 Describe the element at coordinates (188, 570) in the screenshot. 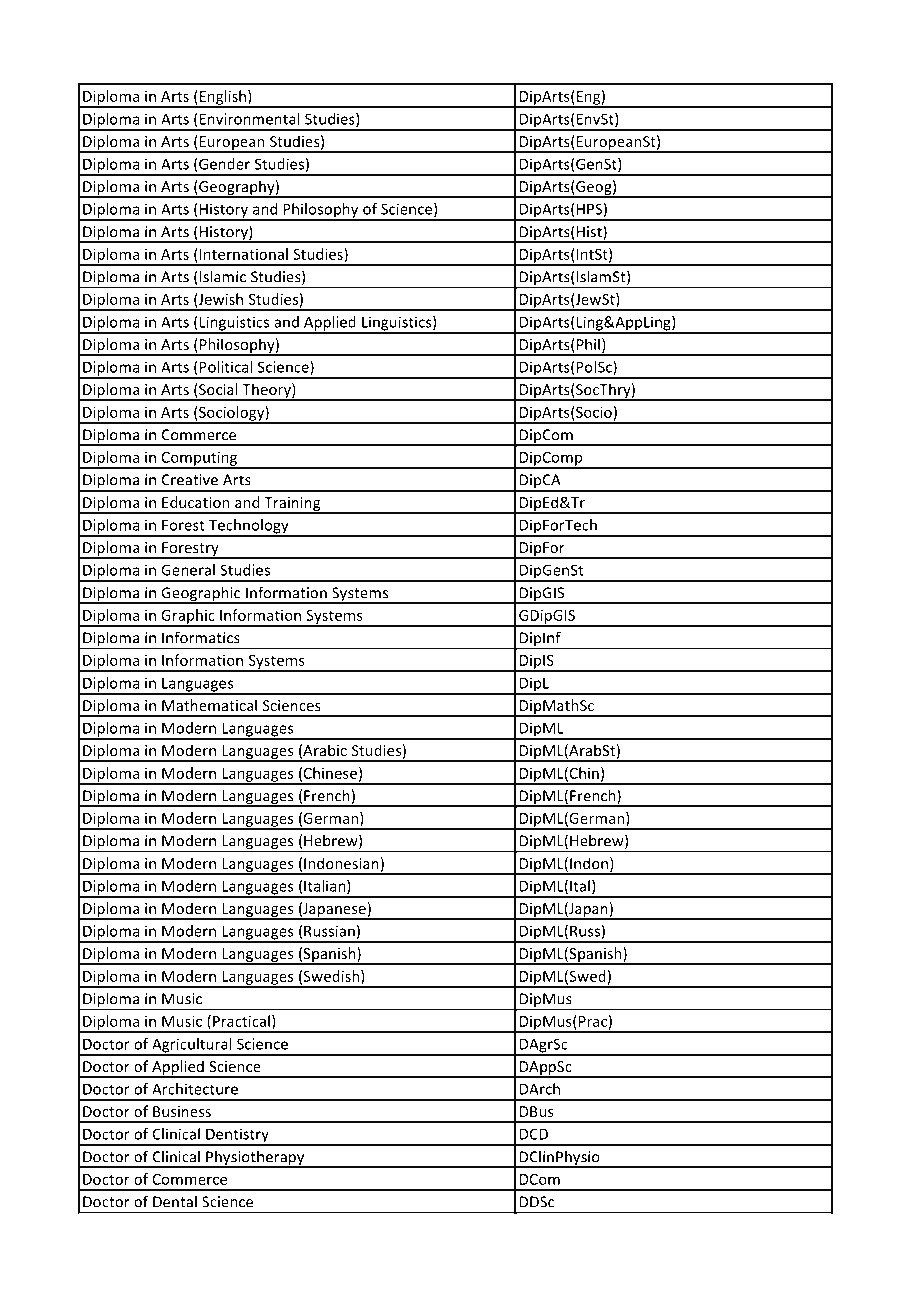

I see `General` at that location.
